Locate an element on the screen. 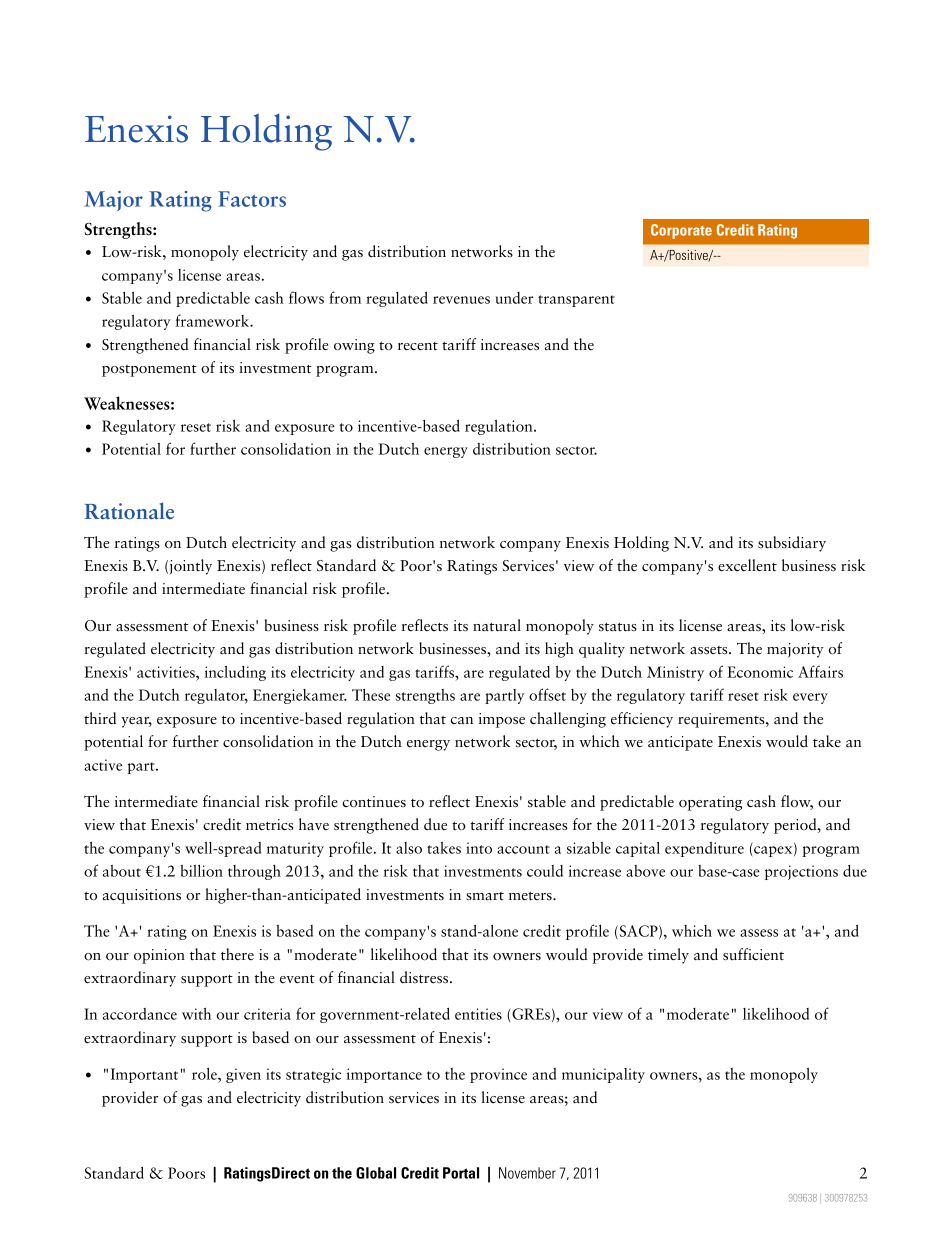 The image size is (952, 1233). activities is located at coordinates (167, 672).
